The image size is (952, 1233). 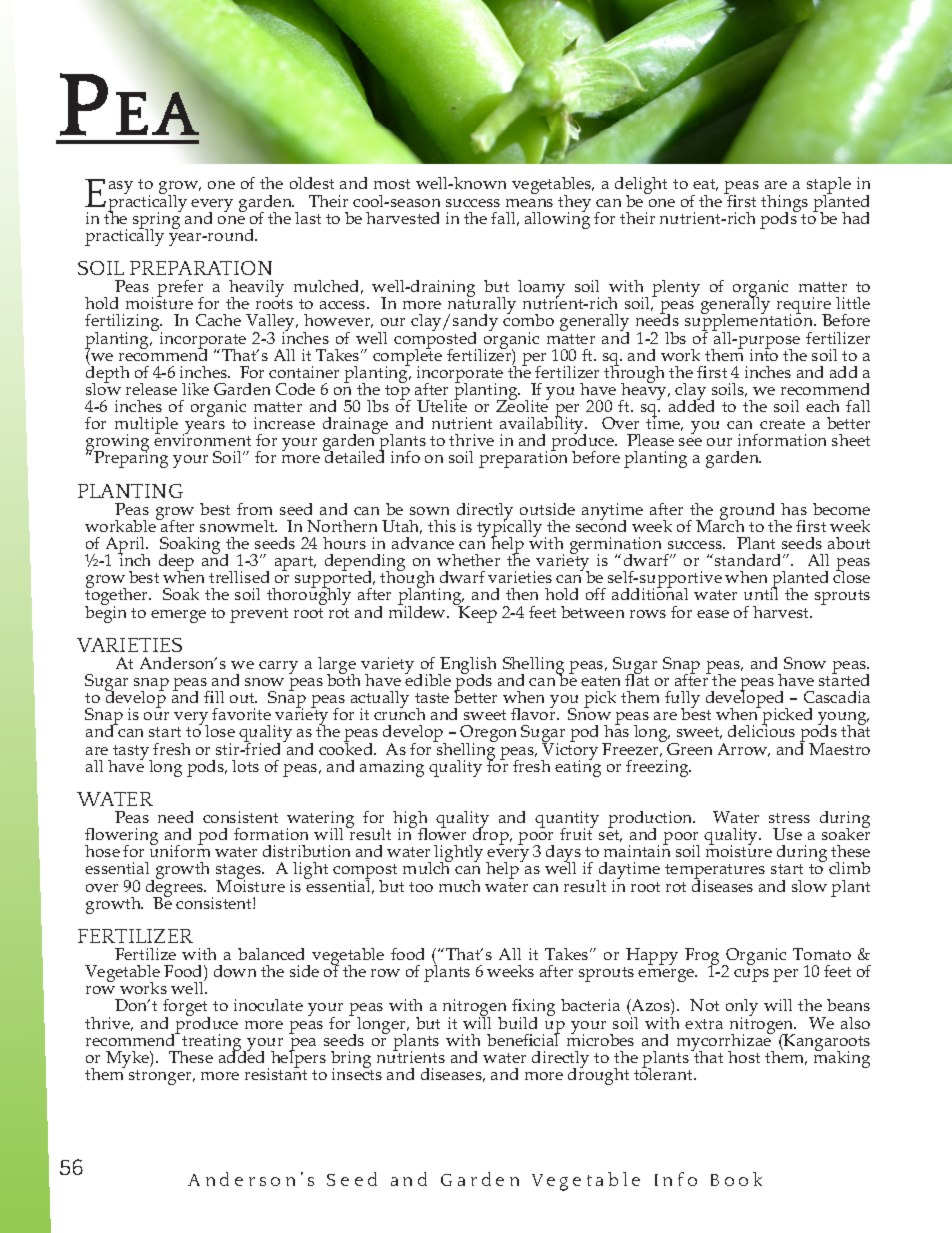 What do you see at coordinates (522, 405) in the screenshot?
I see `Zeolite` at bounding box center [522, 405].
